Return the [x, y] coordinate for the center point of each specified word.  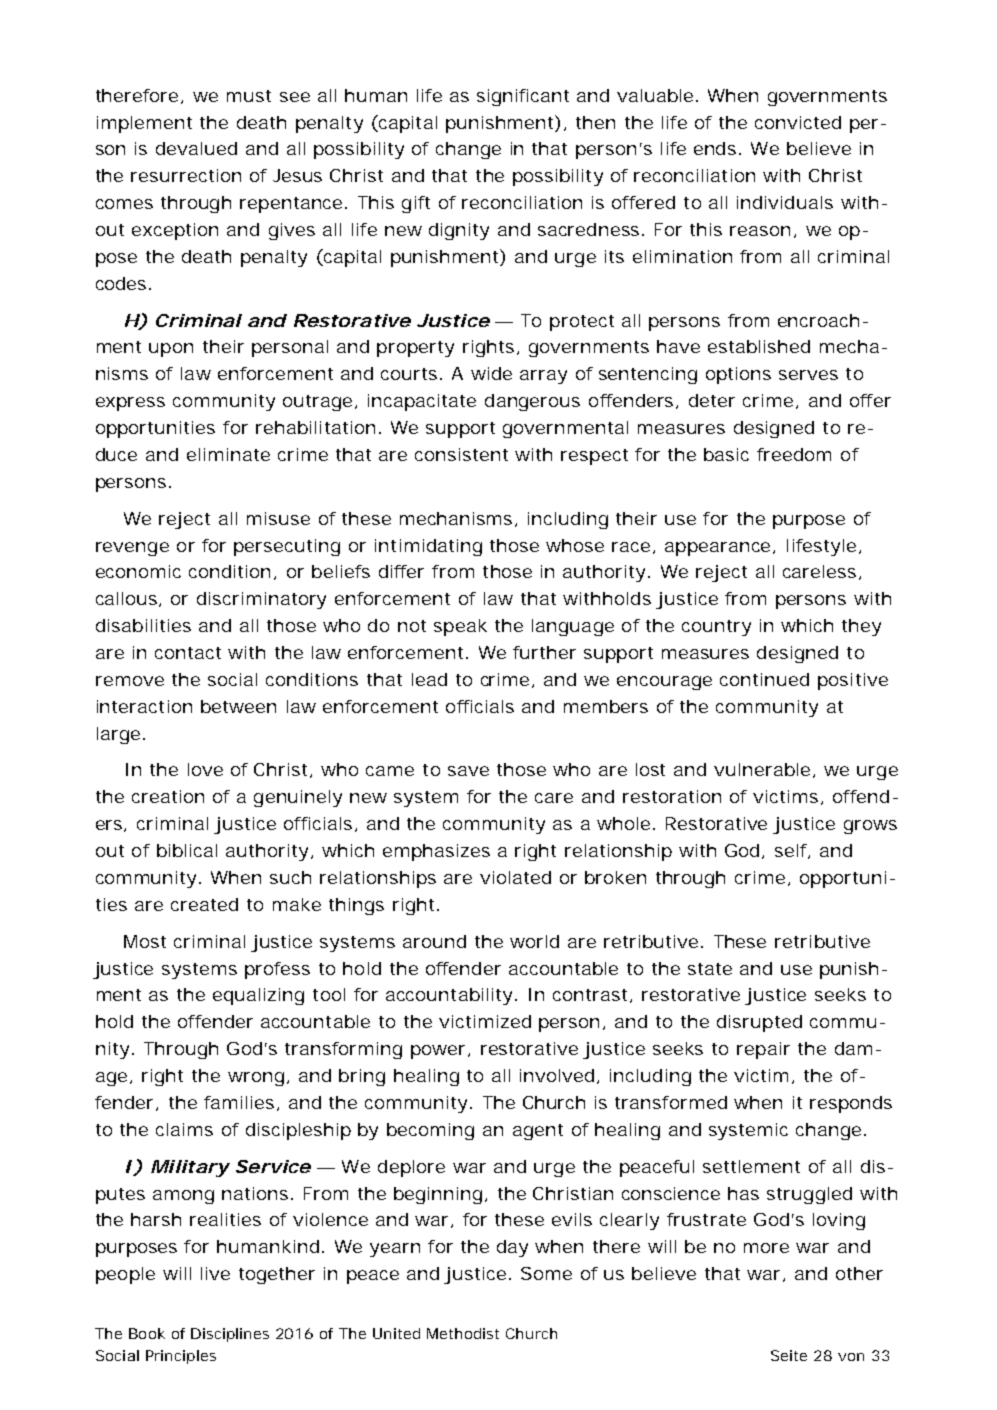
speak [460, 627]
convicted [798, 122]
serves [808, 375]
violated [515, 877]
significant [523, 97]
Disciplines [230, 1335]
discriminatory [261, 600]
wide [491, 373]
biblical [187, 850]
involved [559, 1076]
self [792, 851]
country [716, 628]
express [130, 404]
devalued [196, 148]
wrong [258, 1079]
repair [763, 1050]
